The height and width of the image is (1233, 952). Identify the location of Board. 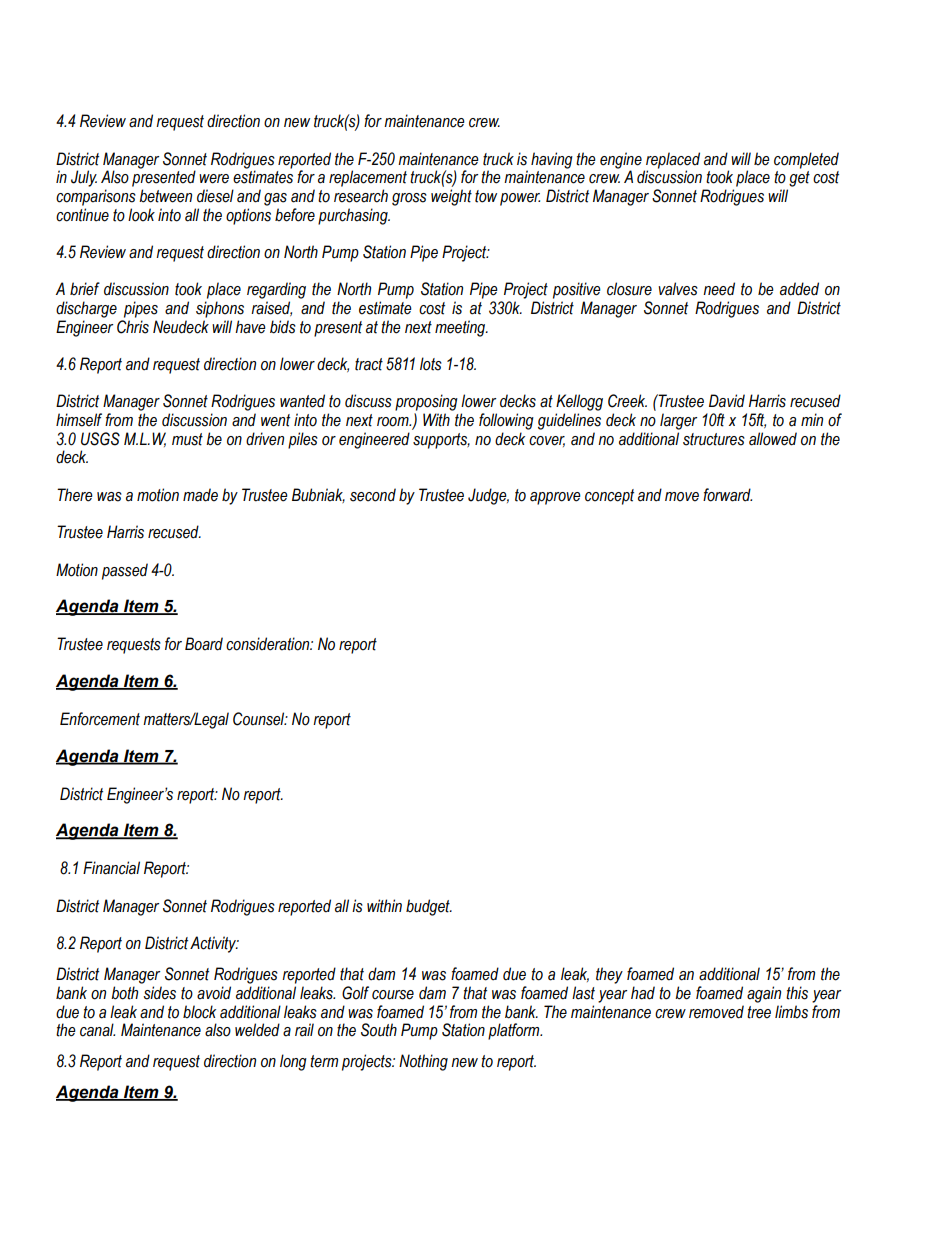
(204, 644).
